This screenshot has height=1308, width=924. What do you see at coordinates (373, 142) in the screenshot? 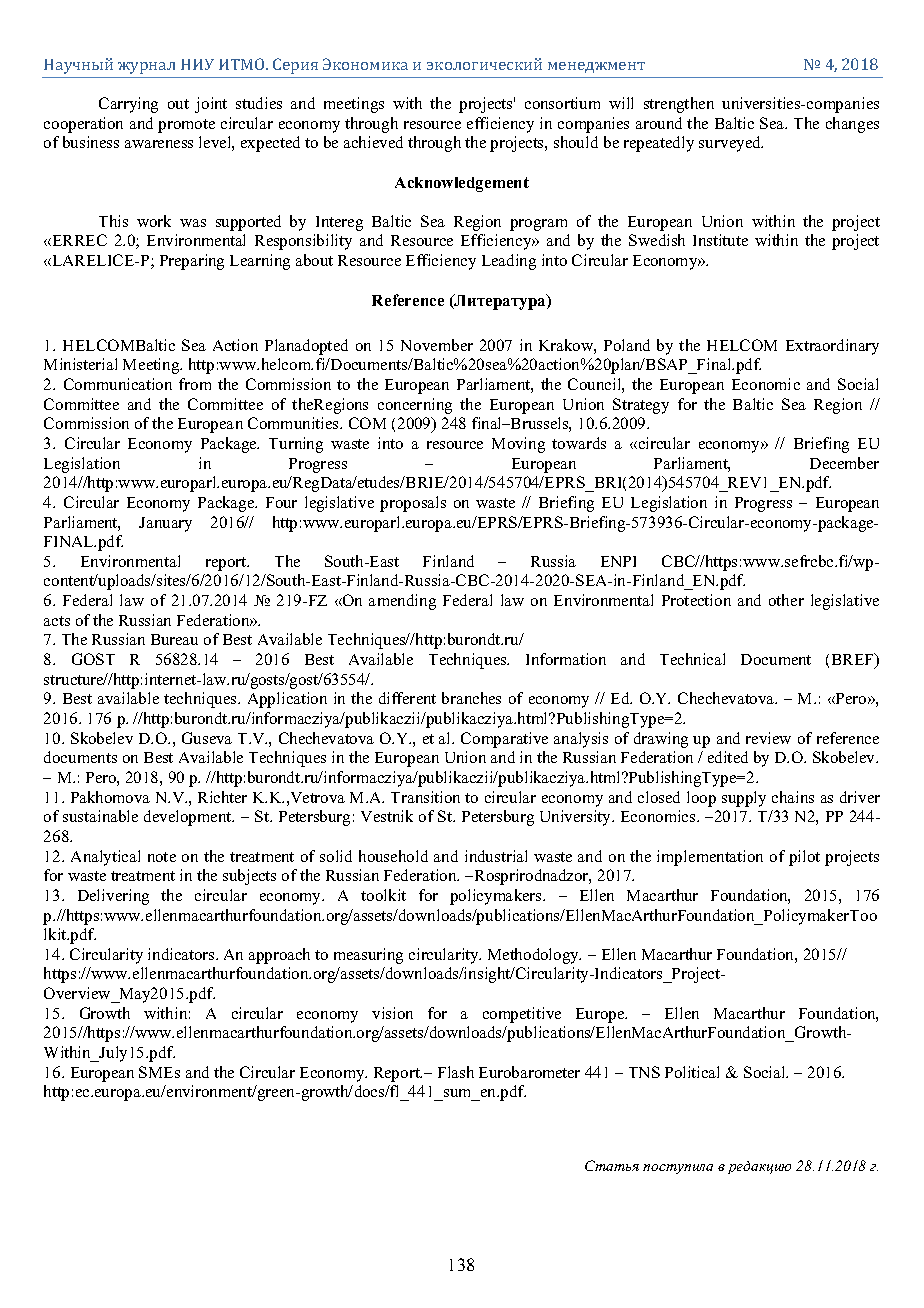
I see `achieved` at bounding box center [373, 142].
